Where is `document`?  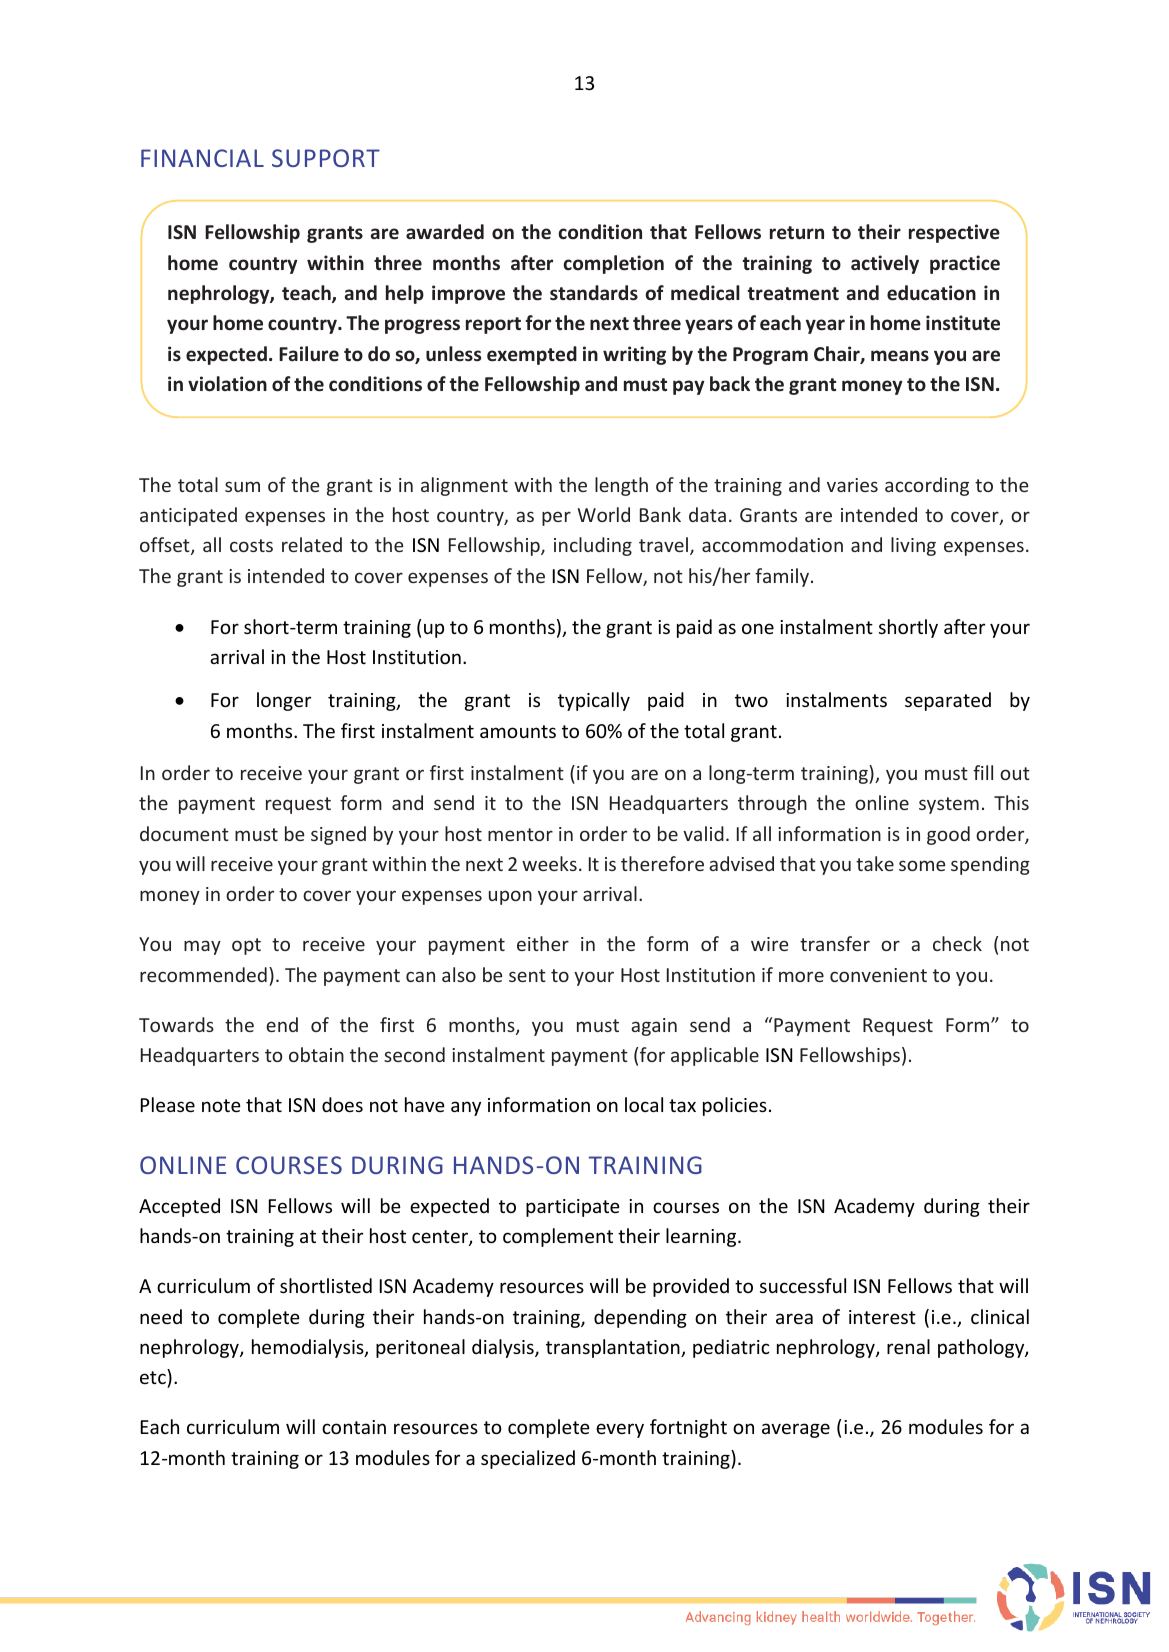 document is located at coordinates (184, 833).
